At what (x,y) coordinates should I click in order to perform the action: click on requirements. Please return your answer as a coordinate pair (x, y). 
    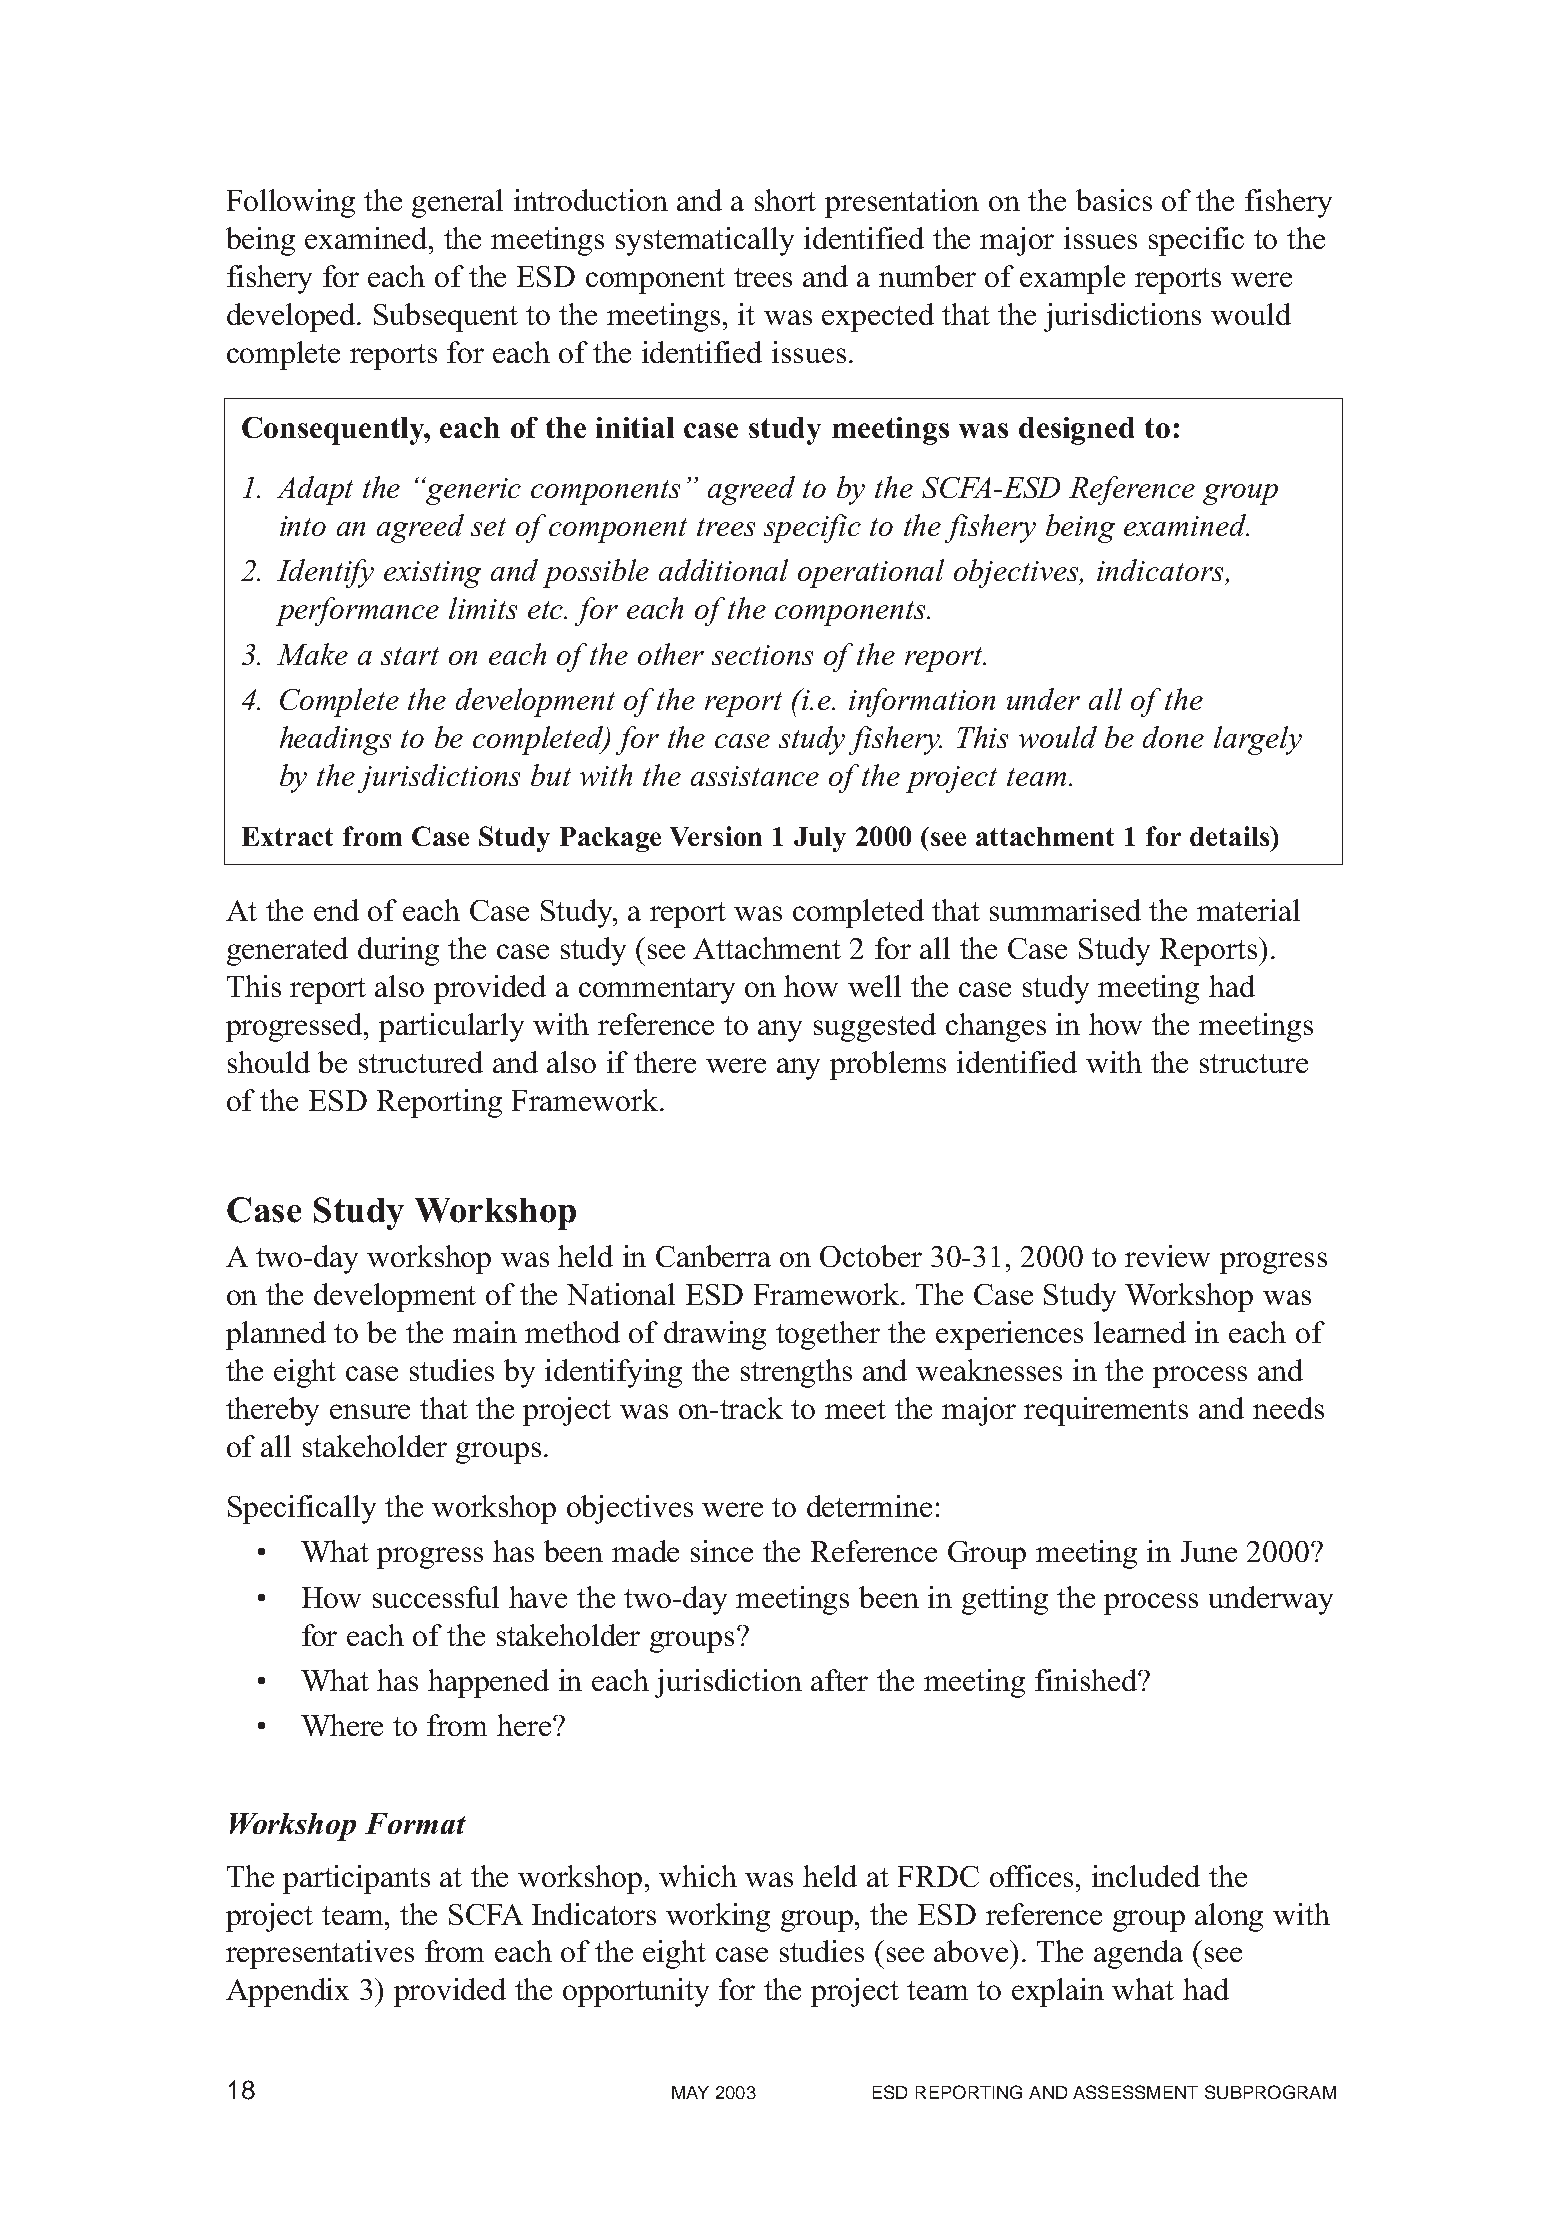
    Looking at the image, I should click on (1106, 1411).
